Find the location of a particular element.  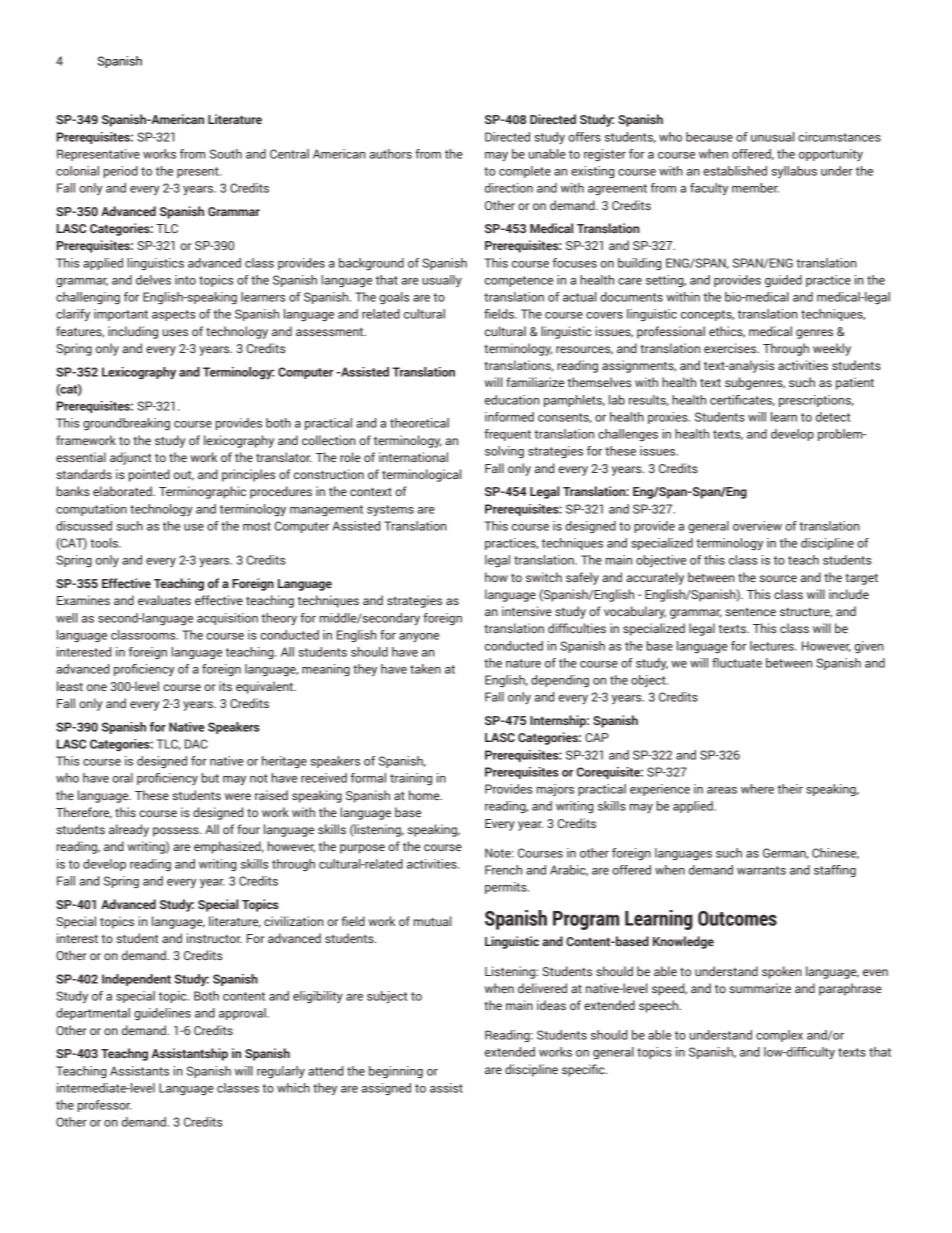

evaluates is located at coordinates (164, 600).
